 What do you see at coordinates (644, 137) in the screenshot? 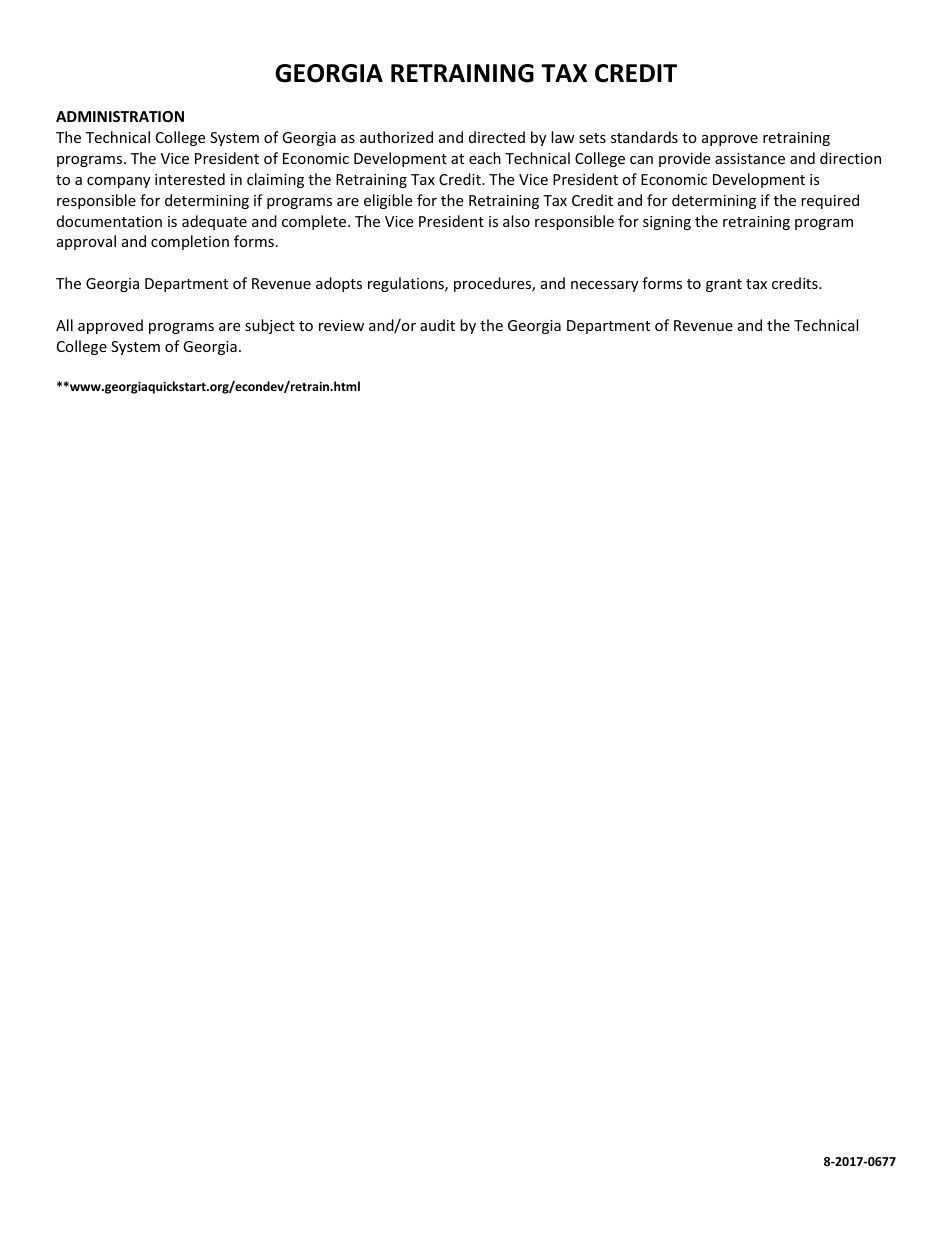
I see `standards` at bounding box center [644, 137].
